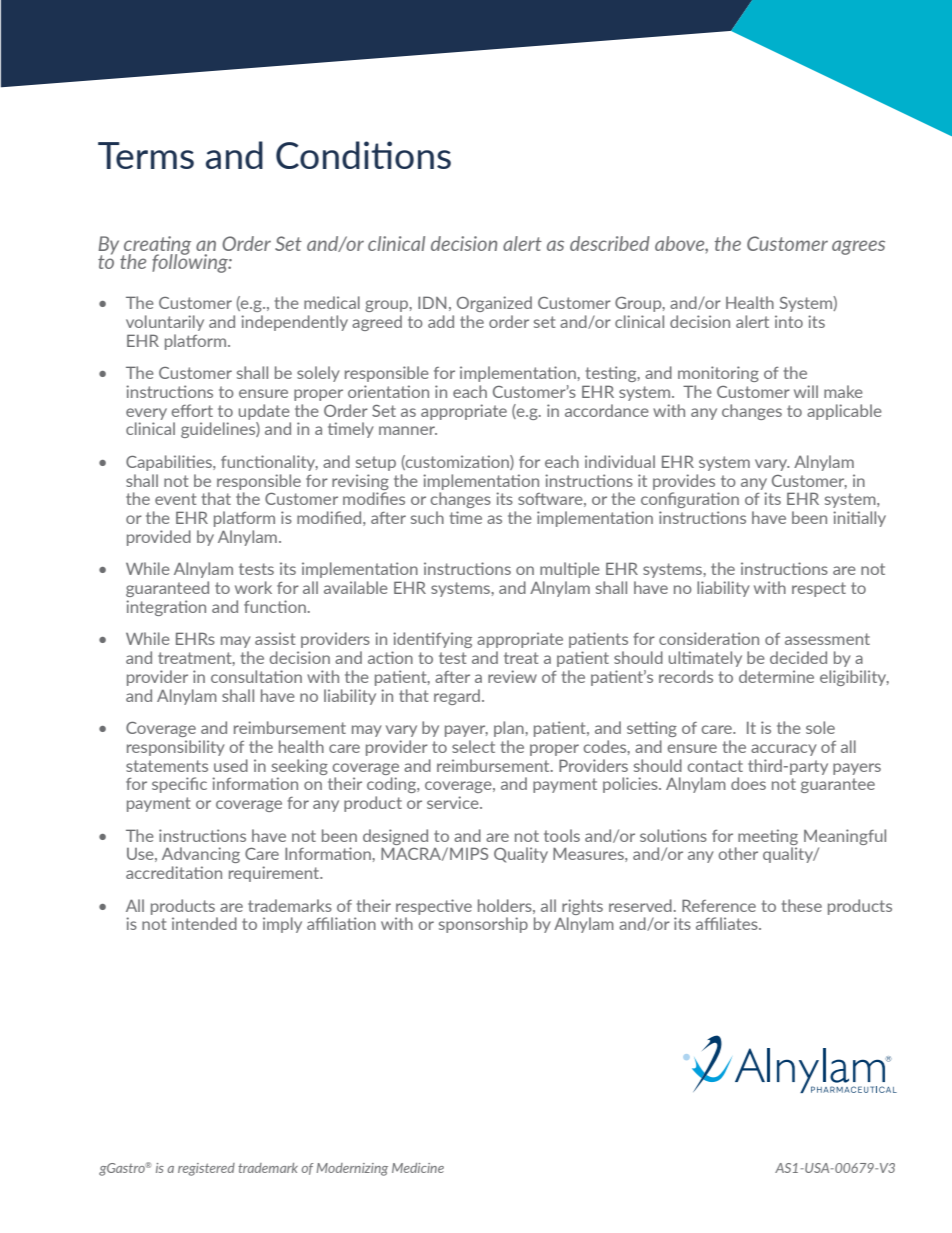  What do you see at coordinates (264, 412) in the image?
I see `update` at bounding box center [264, 412].
